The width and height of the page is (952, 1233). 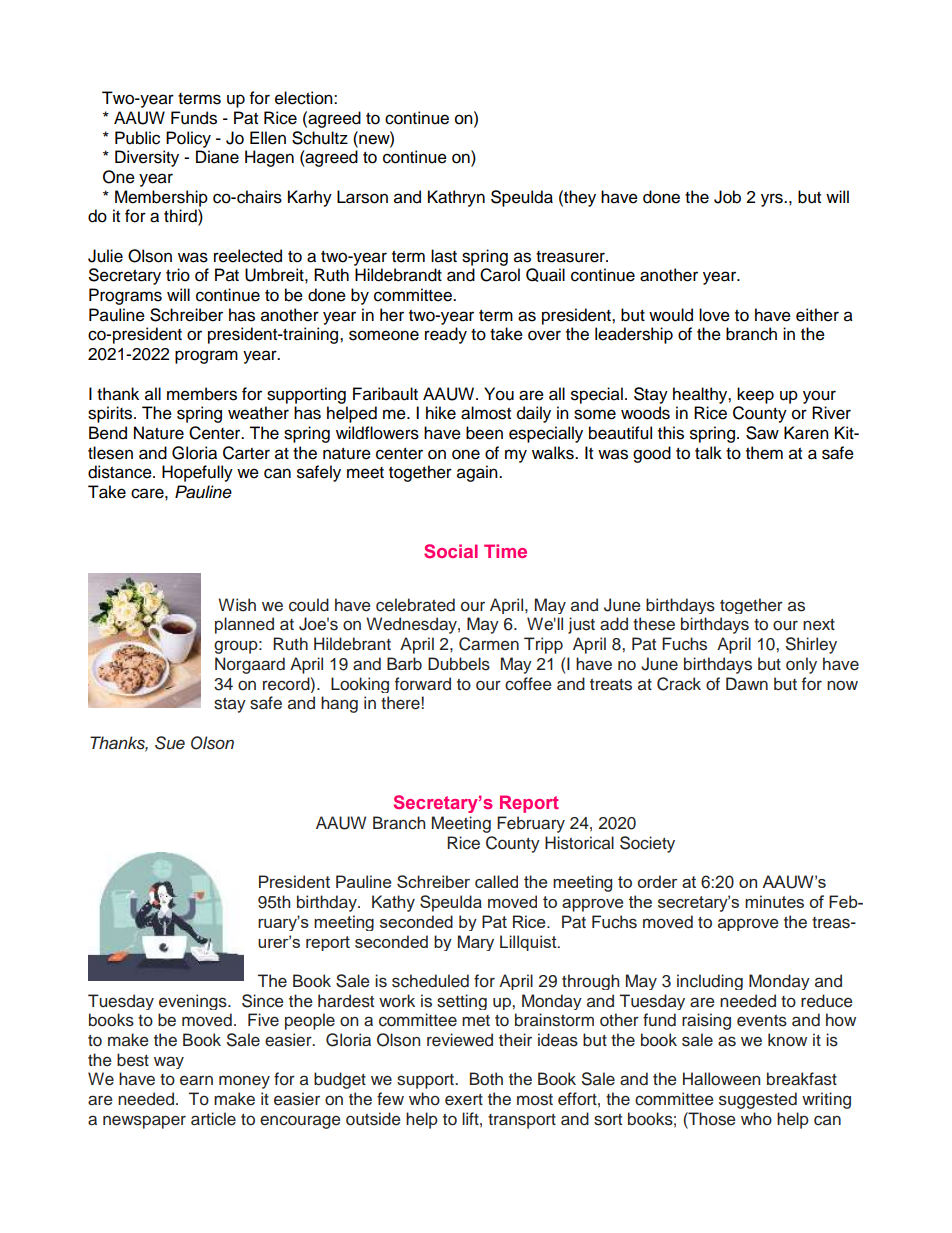 What do you see at coordinates (811, 645) in the page?
I see `Shirley` at bounding box center [811, 645].
